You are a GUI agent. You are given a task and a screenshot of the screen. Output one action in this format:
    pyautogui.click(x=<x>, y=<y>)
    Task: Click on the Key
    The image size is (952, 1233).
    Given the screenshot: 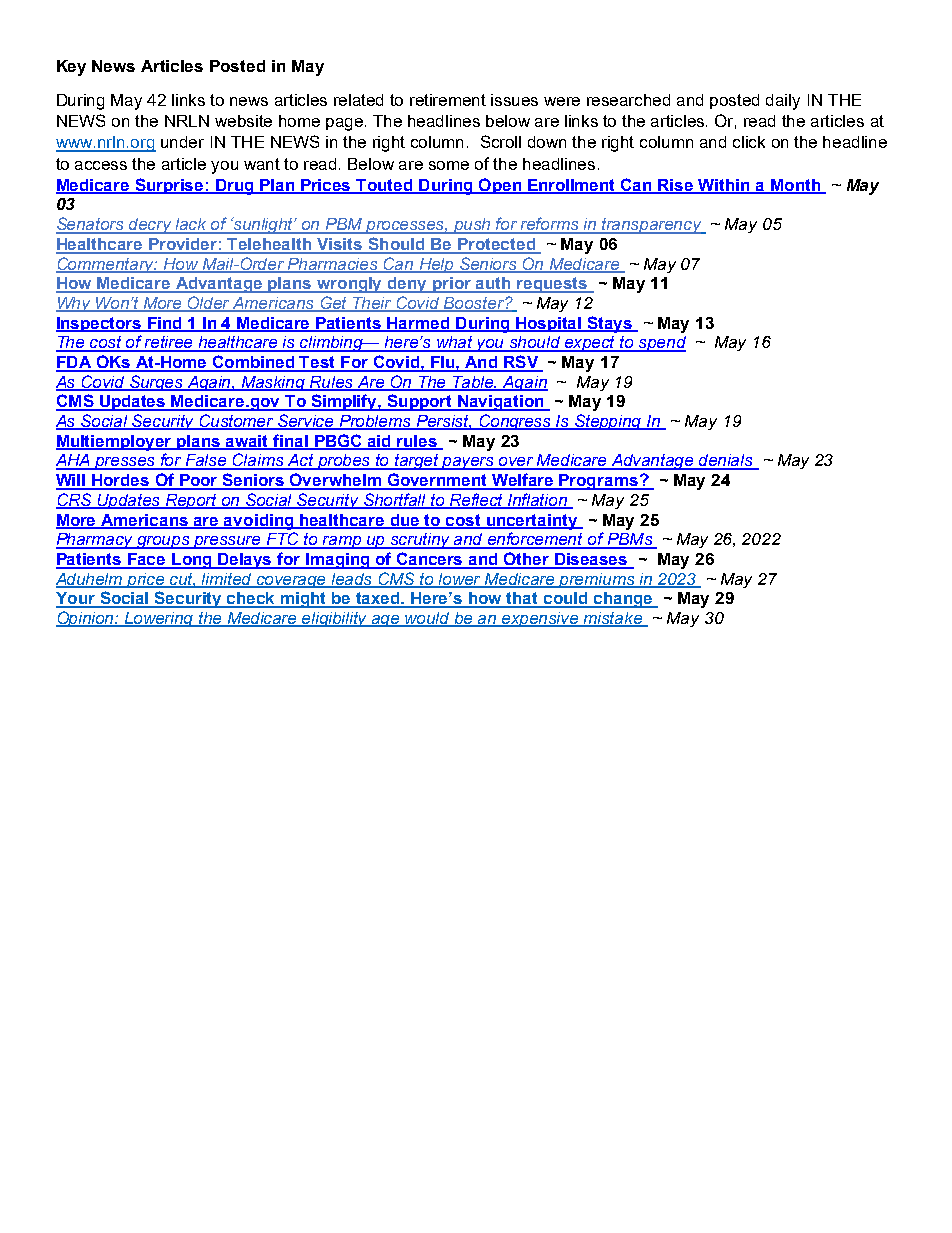 What is the action you would take?
    pyautogui.click(x=71, y=68)
